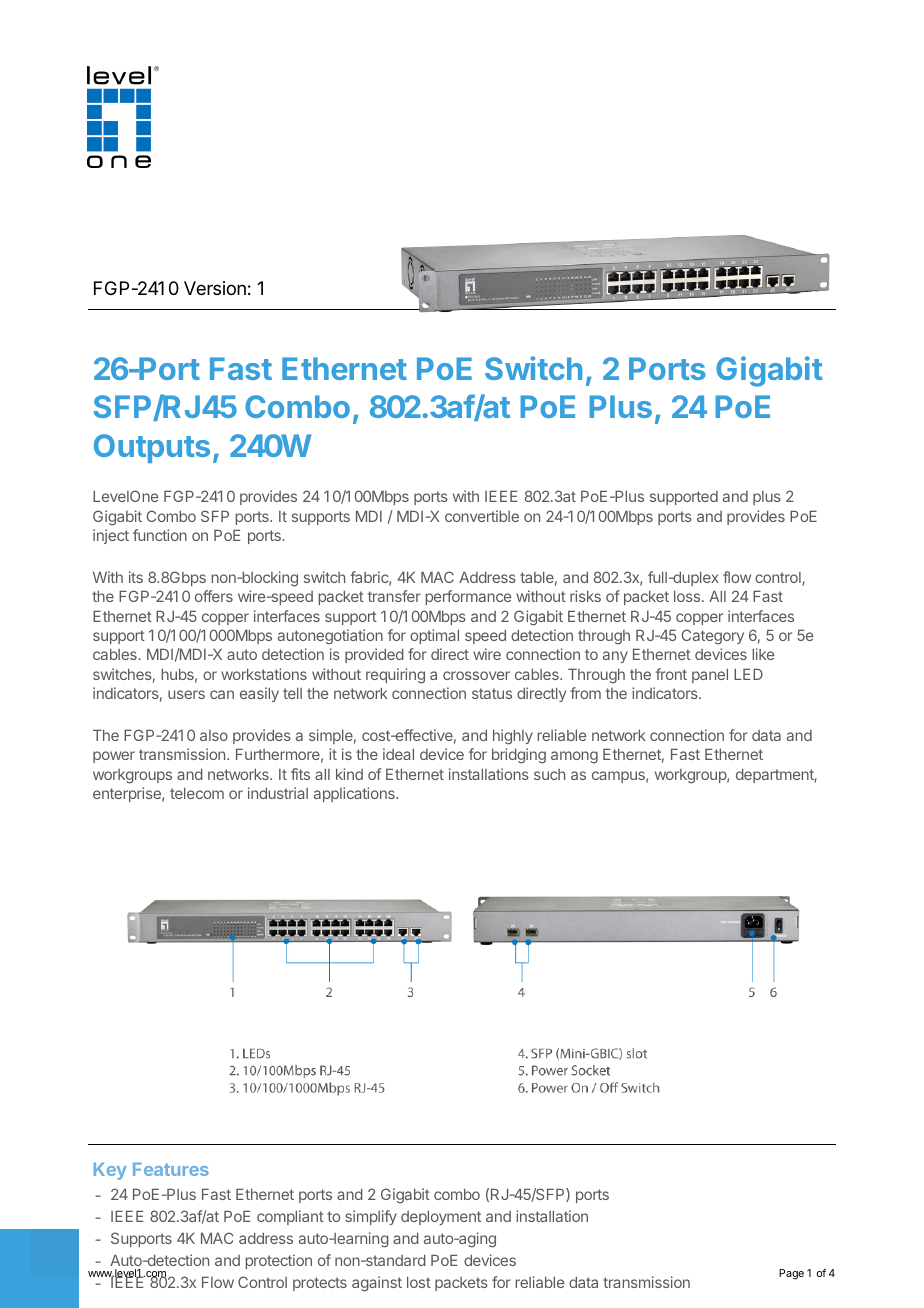 The height and width of the screenshot is (1308, 924). I want to click on telecom, so click(197, 793).
